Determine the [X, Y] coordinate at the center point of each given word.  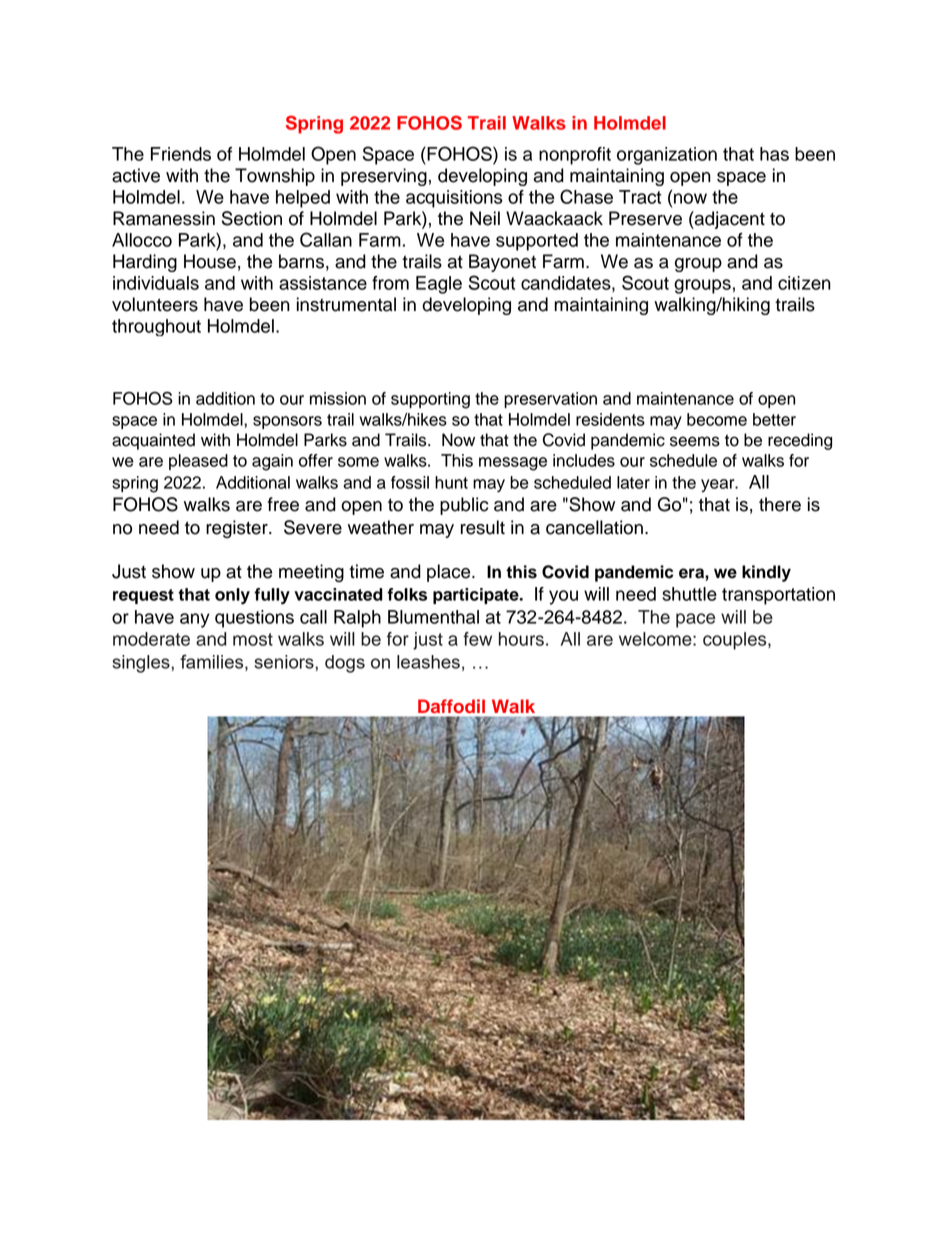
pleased [198, 462]
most [253, 639]
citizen [804, 283]
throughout [156, 327]
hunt [451, 482]
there [780, 504]
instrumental [346, 304]
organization [667, 156]
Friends [181, 154]
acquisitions [454, 199]
